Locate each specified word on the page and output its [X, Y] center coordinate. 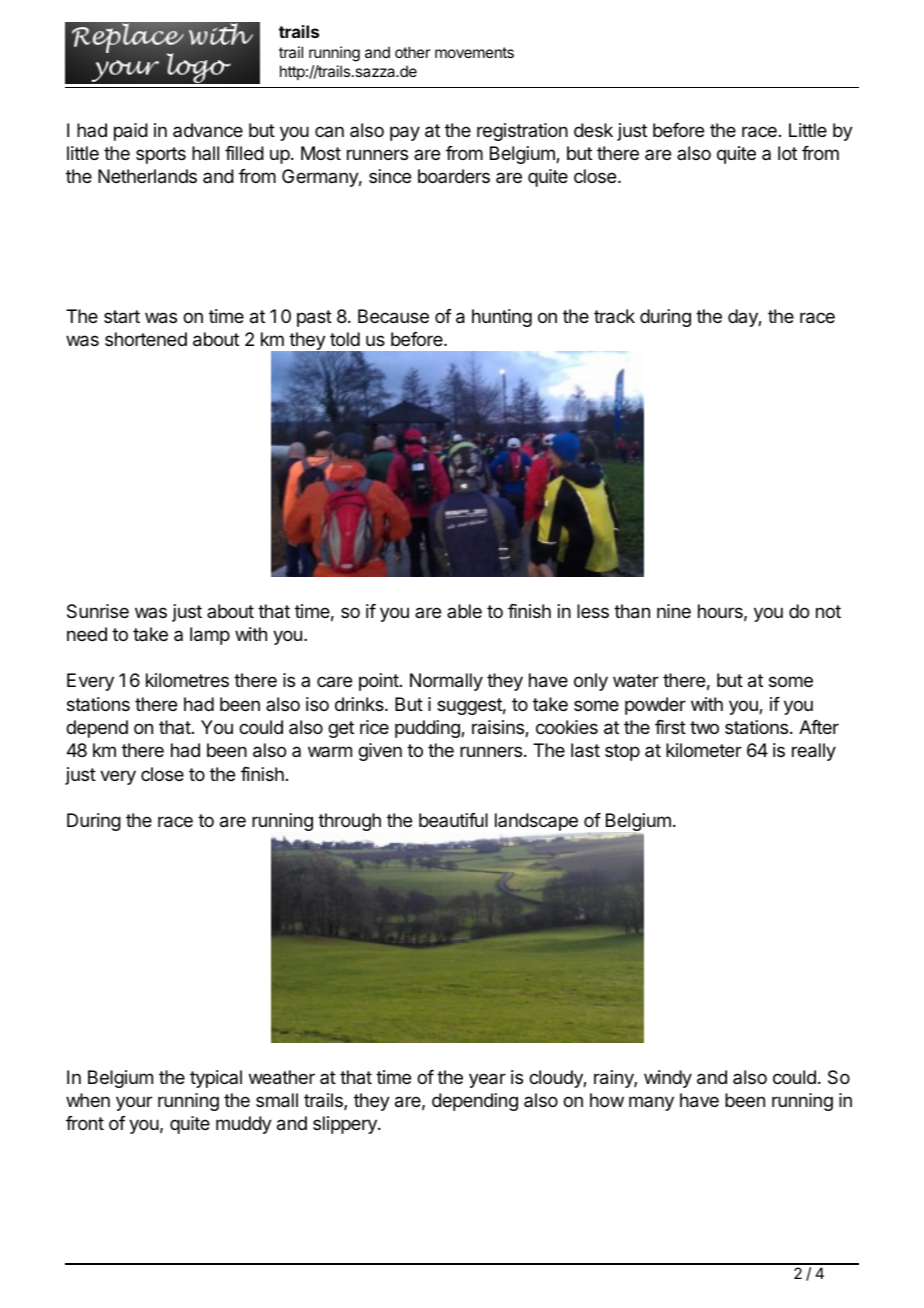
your [134, 1103]
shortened [146, 339]
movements [474, 52]
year [487, 1080]
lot [787, 153]
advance [208, 130]
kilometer [704, 750]
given [380, 752]
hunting [502, 318]
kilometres [187, 680]
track [614, 316]
